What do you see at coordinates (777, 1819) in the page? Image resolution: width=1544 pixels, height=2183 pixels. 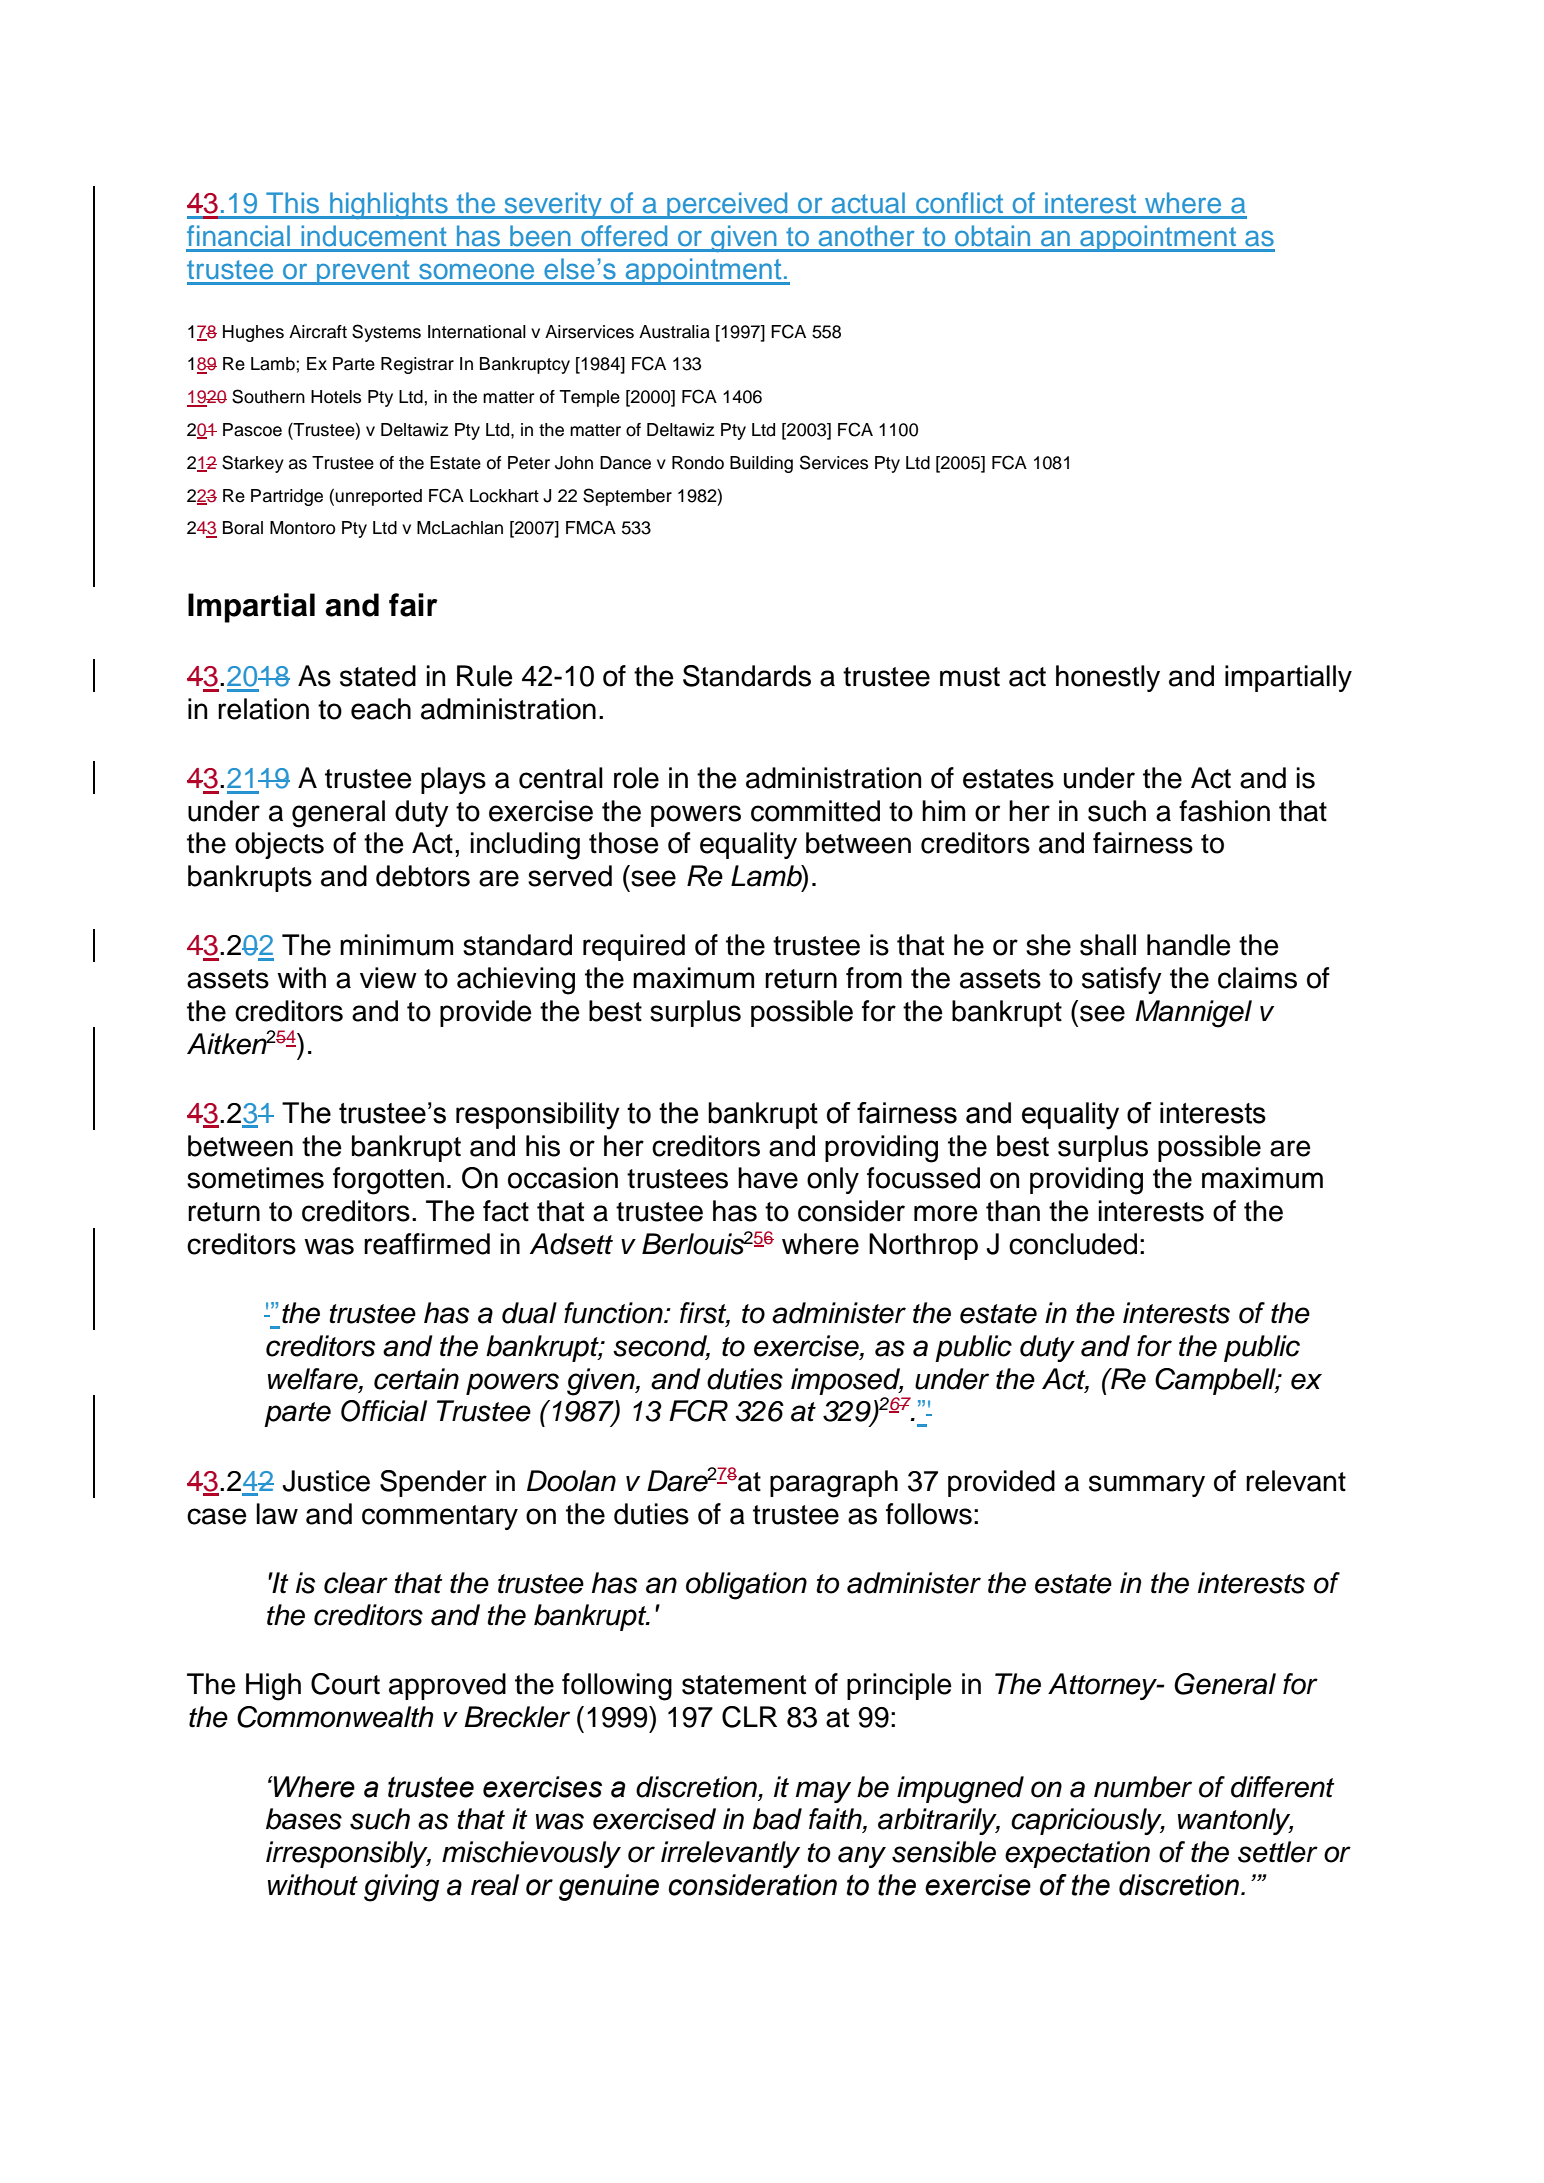 I see `bad` at bounding box center [777, 1819].
